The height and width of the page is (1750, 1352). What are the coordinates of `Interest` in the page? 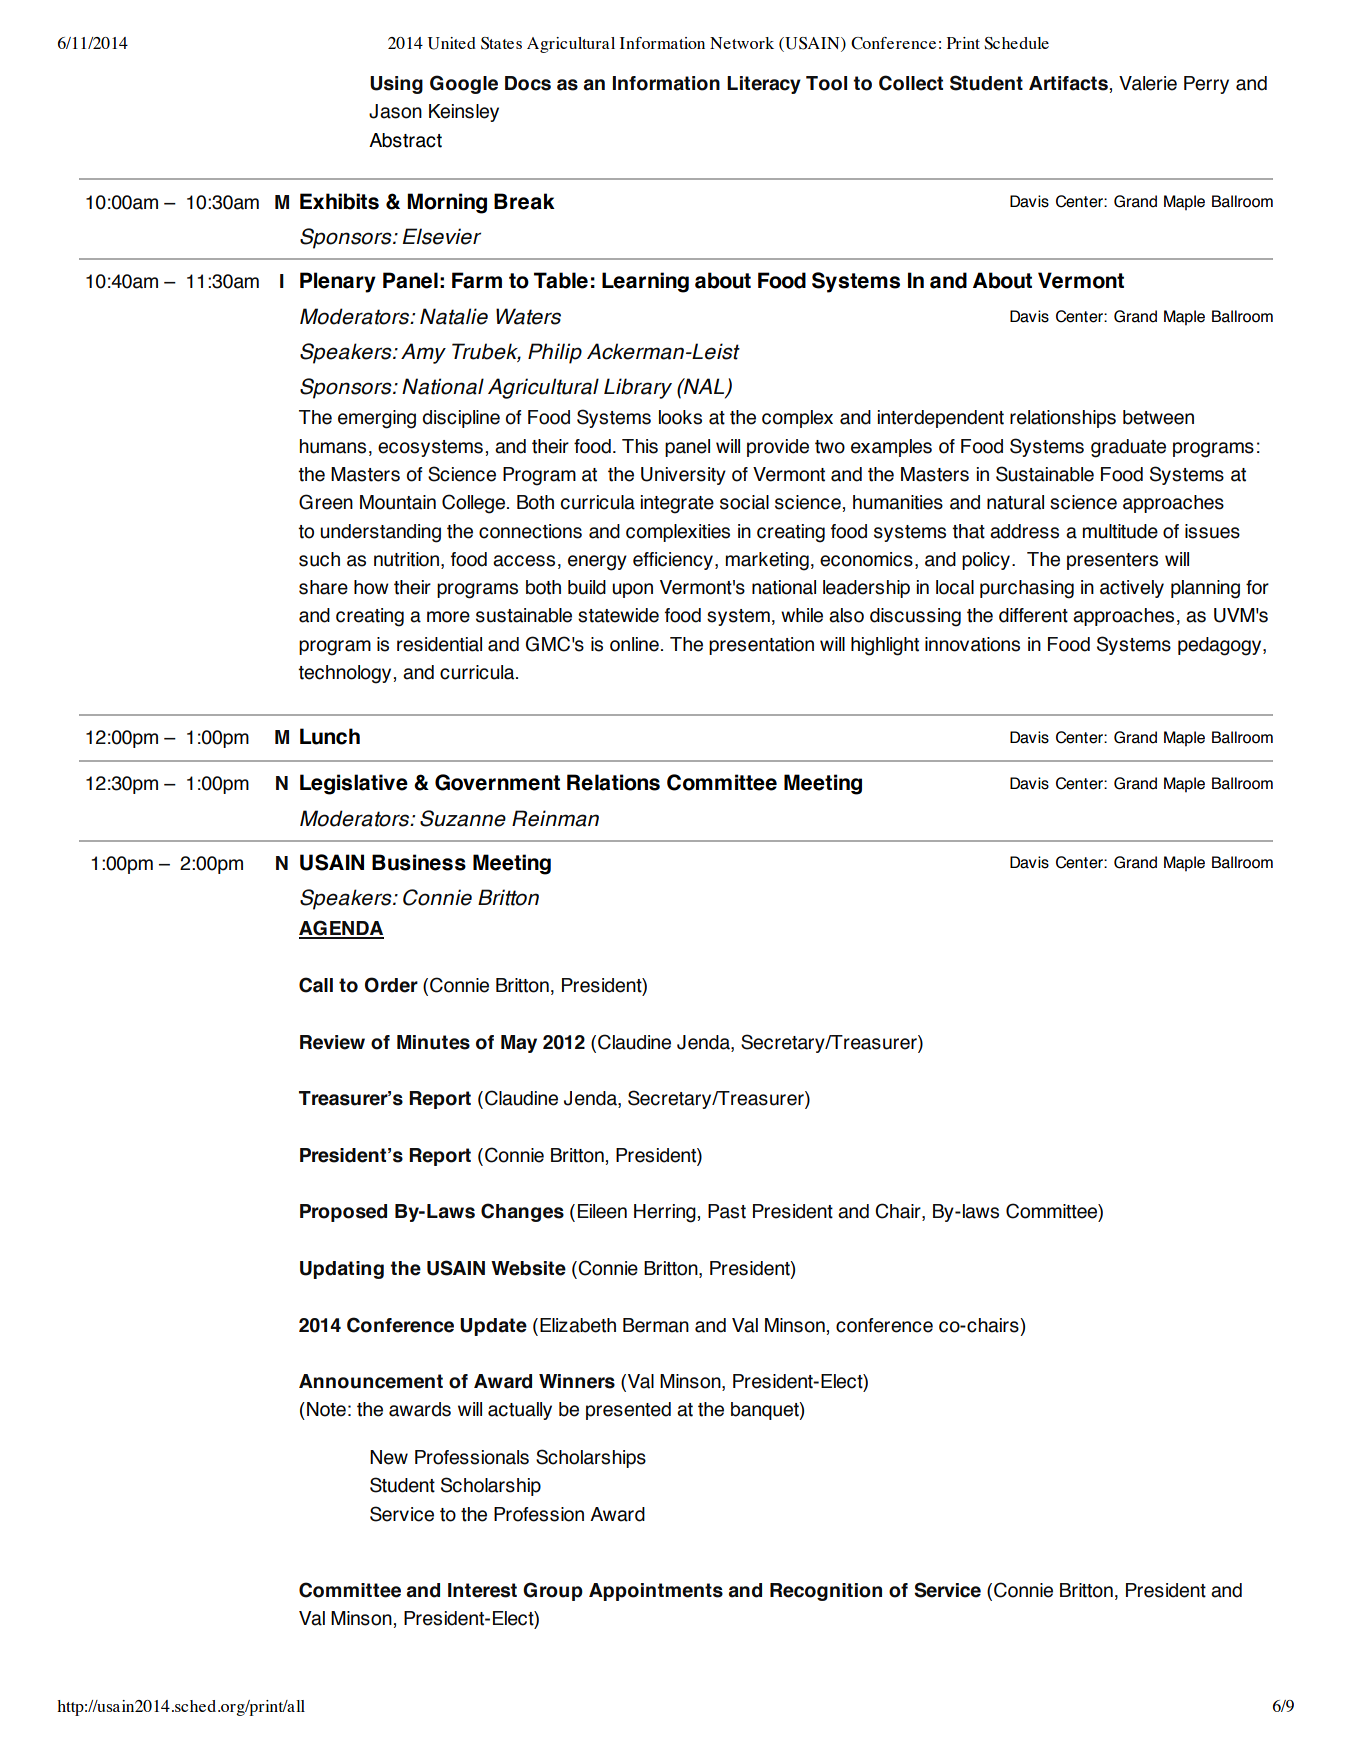 It's located at (482, 1590).
